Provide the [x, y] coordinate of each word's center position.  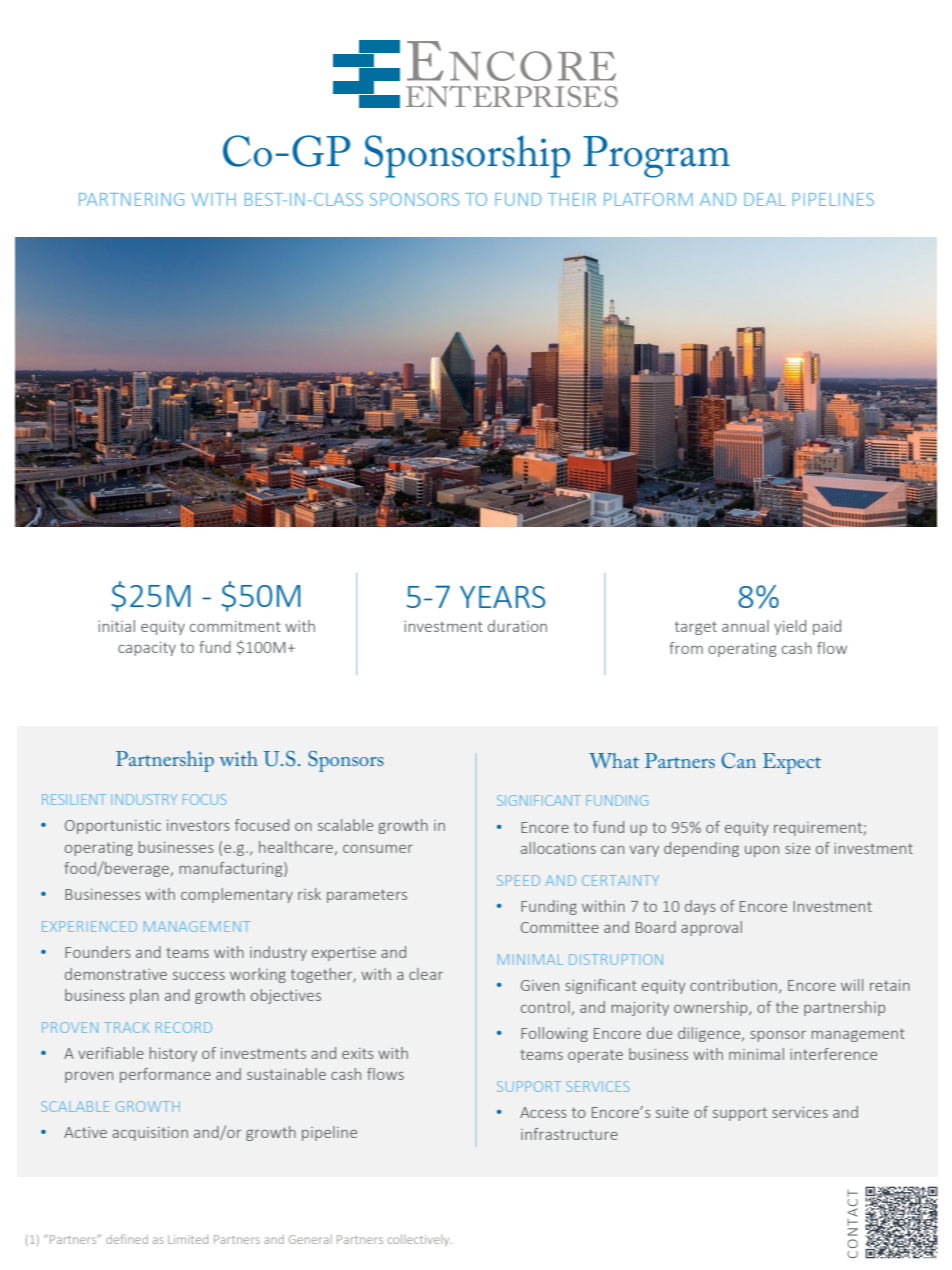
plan [144, 996]
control [545, 1007]
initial [116, 626]
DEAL [765, 199]
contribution [735, 986]
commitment [235, 626]
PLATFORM [648, 199]
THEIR [572, 199]
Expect [792, 763]
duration [517, 626]
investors [198, 825]
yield [790, 627]
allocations [558, 848]
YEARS [502, 597]
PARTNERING [131, 199]
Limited [188, 1239]
